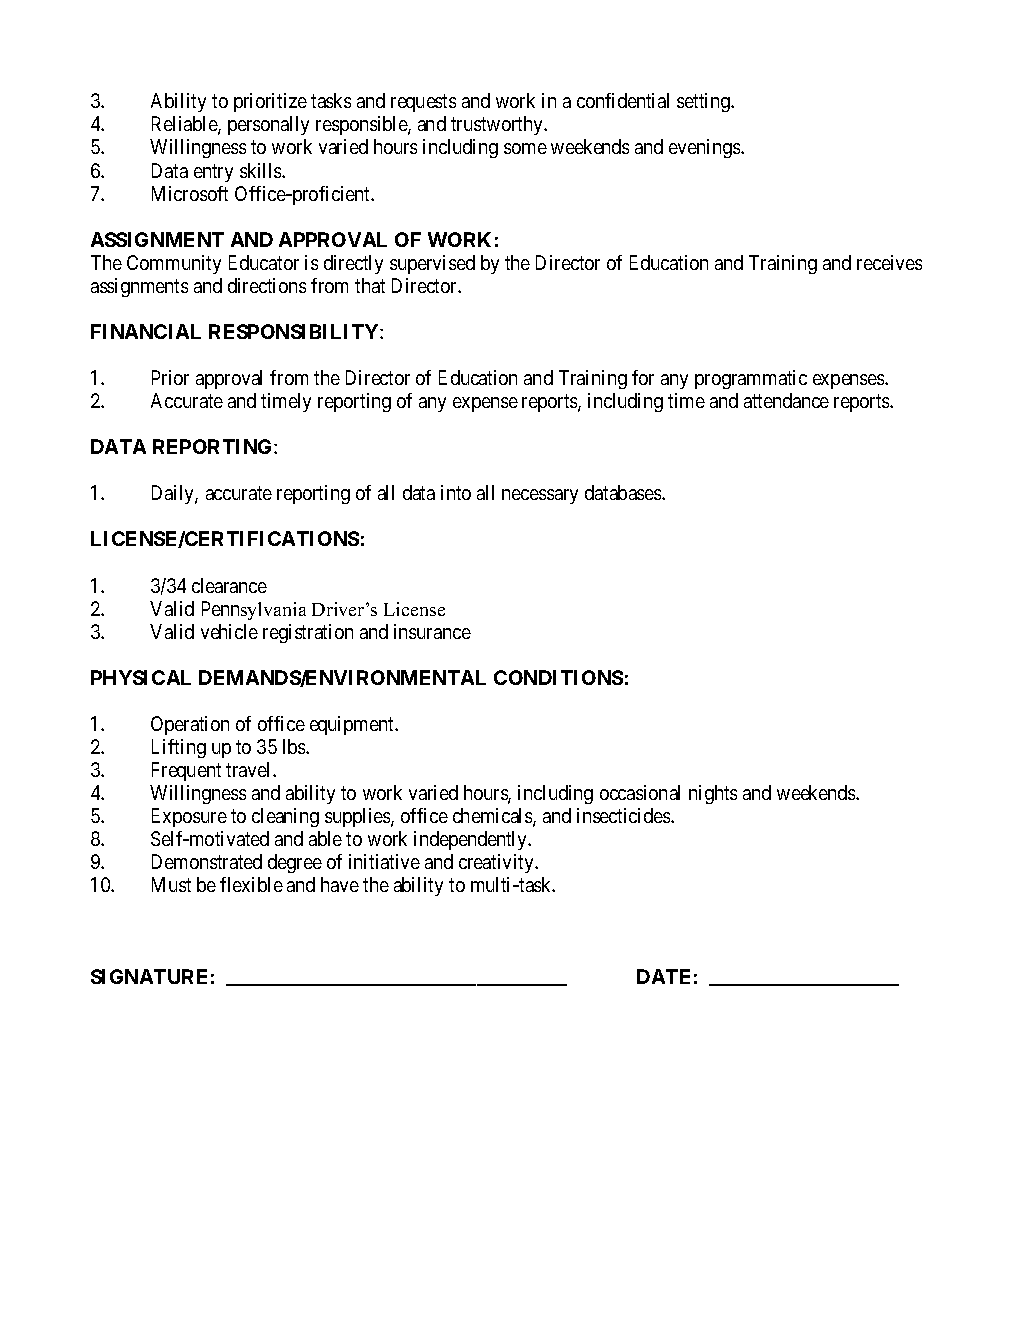 The image size is (1023, 1323). What do you see at coordinates (498, 125) in the screenshot?
I see `trustworthy` at bounding box center [498, 125].
